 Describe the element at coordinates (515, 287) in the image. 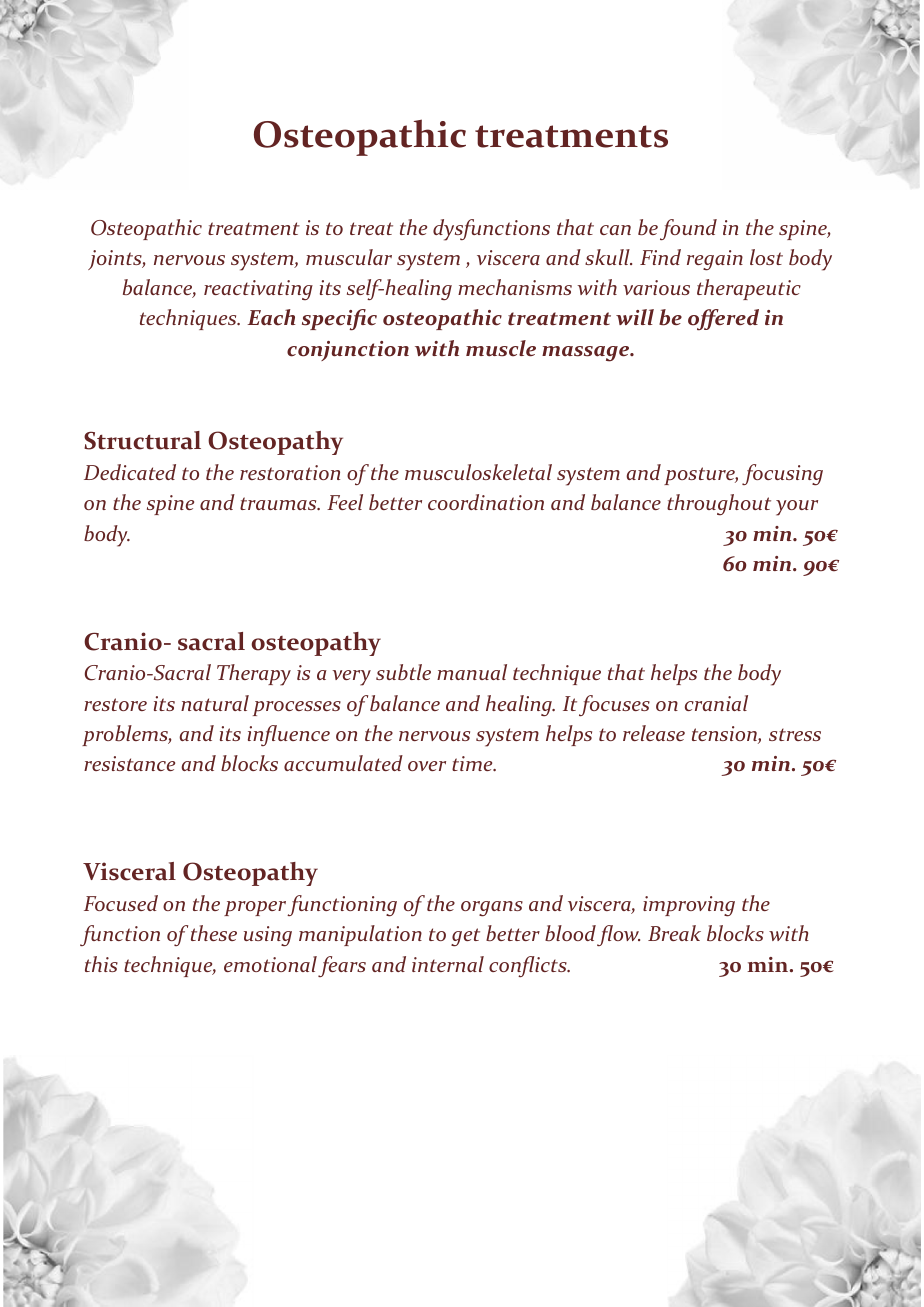

I see `mechanisms` at that location.
